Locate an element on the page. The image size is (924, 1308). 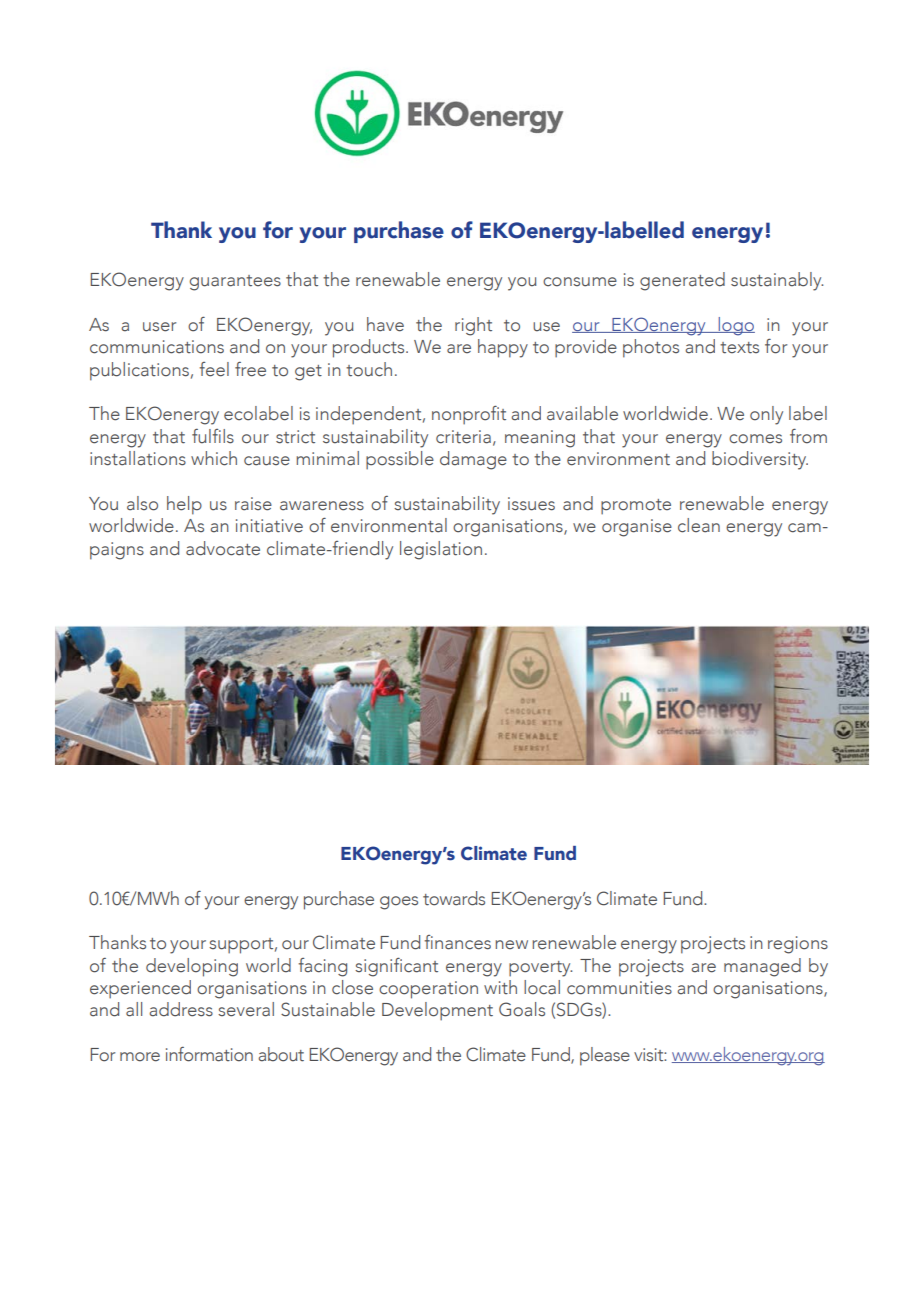
information is located at coordinates (209, 1054).
